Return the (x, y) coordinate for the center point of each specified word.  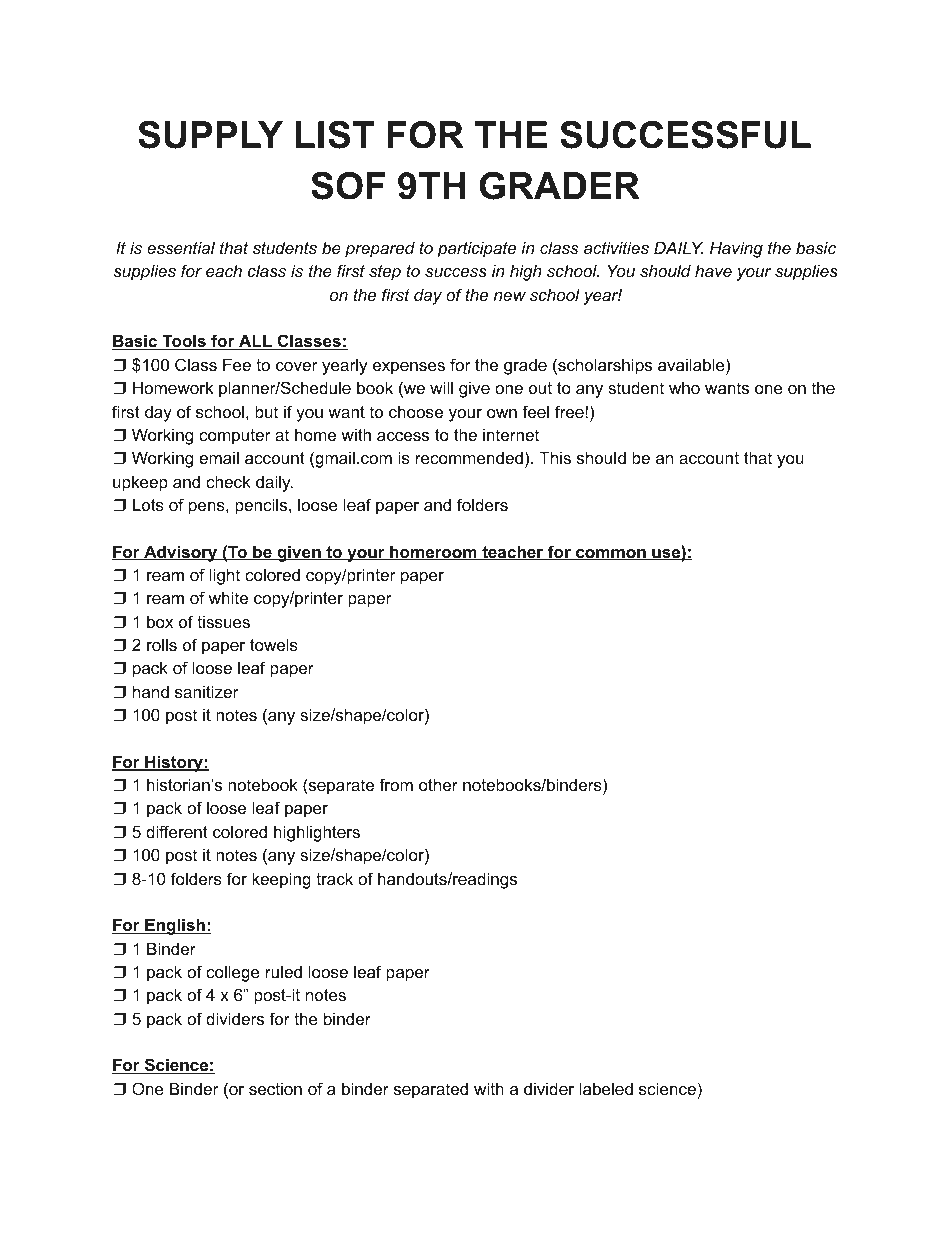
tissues (223, 621)
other (438, 784)
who (684, 387)
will (441, 387)
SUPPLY (210, 135)
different (177, 831)
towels (274, 644)
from (396, 784)
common (611, 554)
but (266, 411)
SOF (348, 186)
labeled (606, 1088)
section (275, 1088)
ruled (284, 971)
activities (616, 247)
